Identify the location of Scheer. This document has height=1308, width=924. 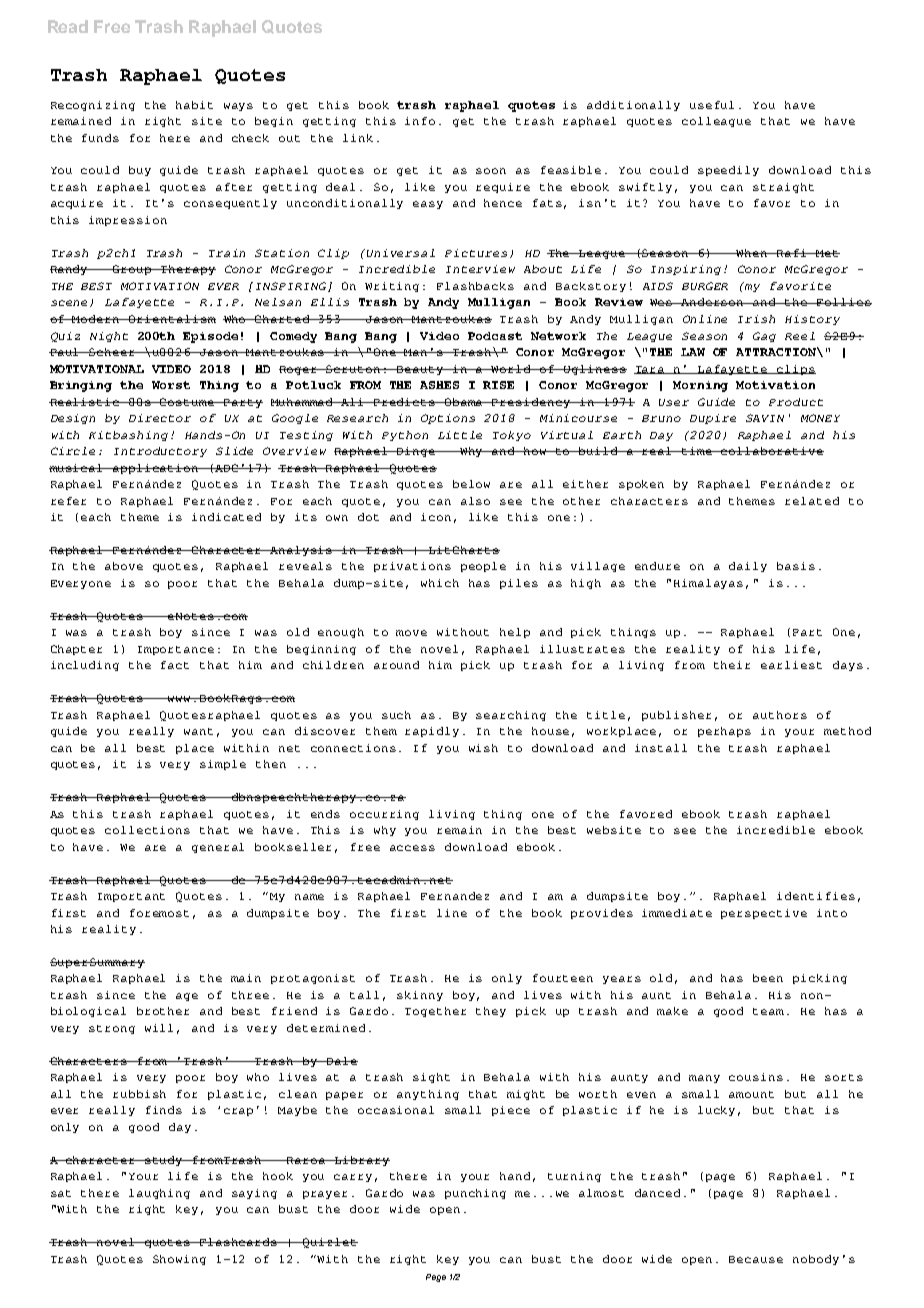
(113, 352).
